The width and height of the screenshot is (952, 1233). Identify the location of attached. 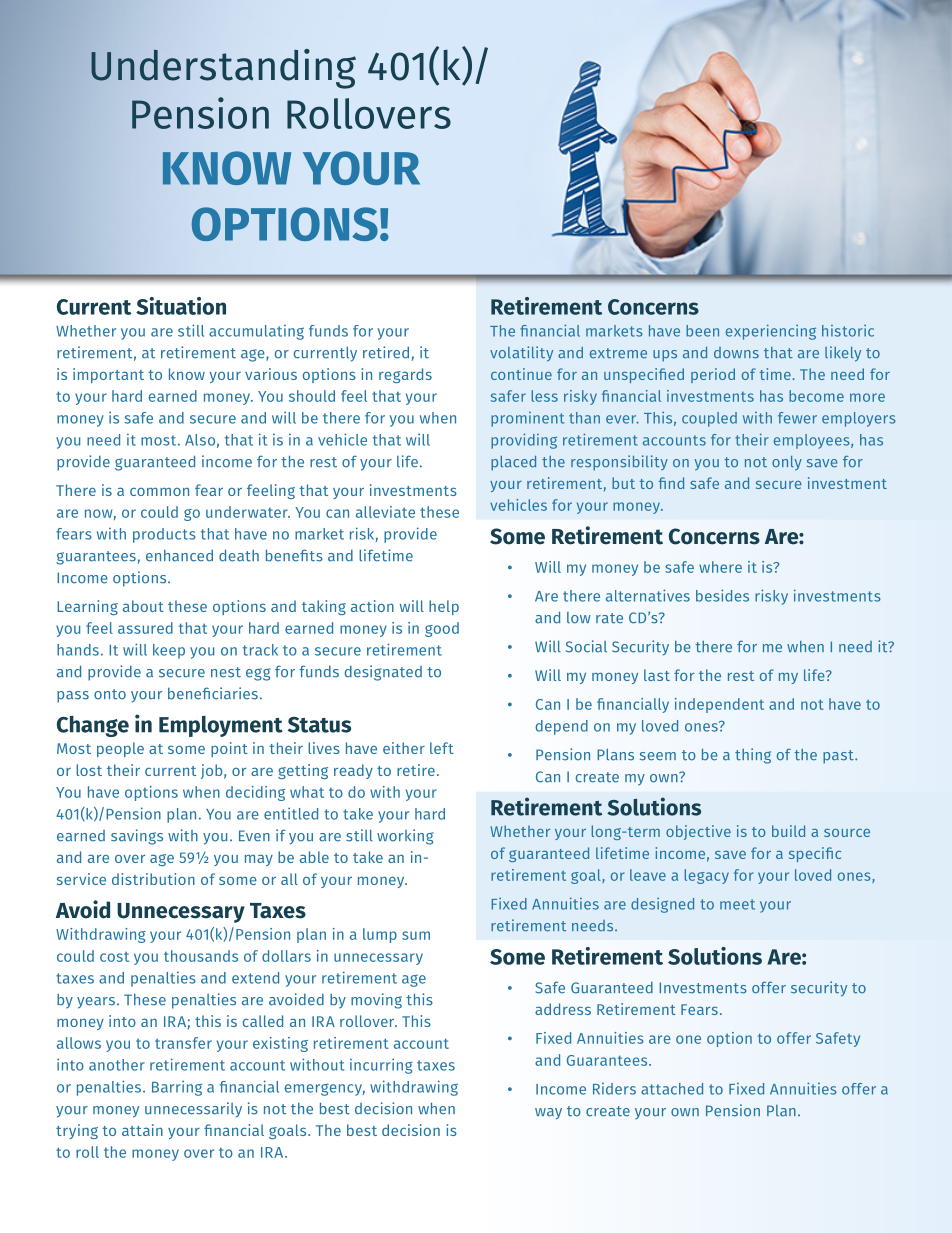
(672, 1089).
